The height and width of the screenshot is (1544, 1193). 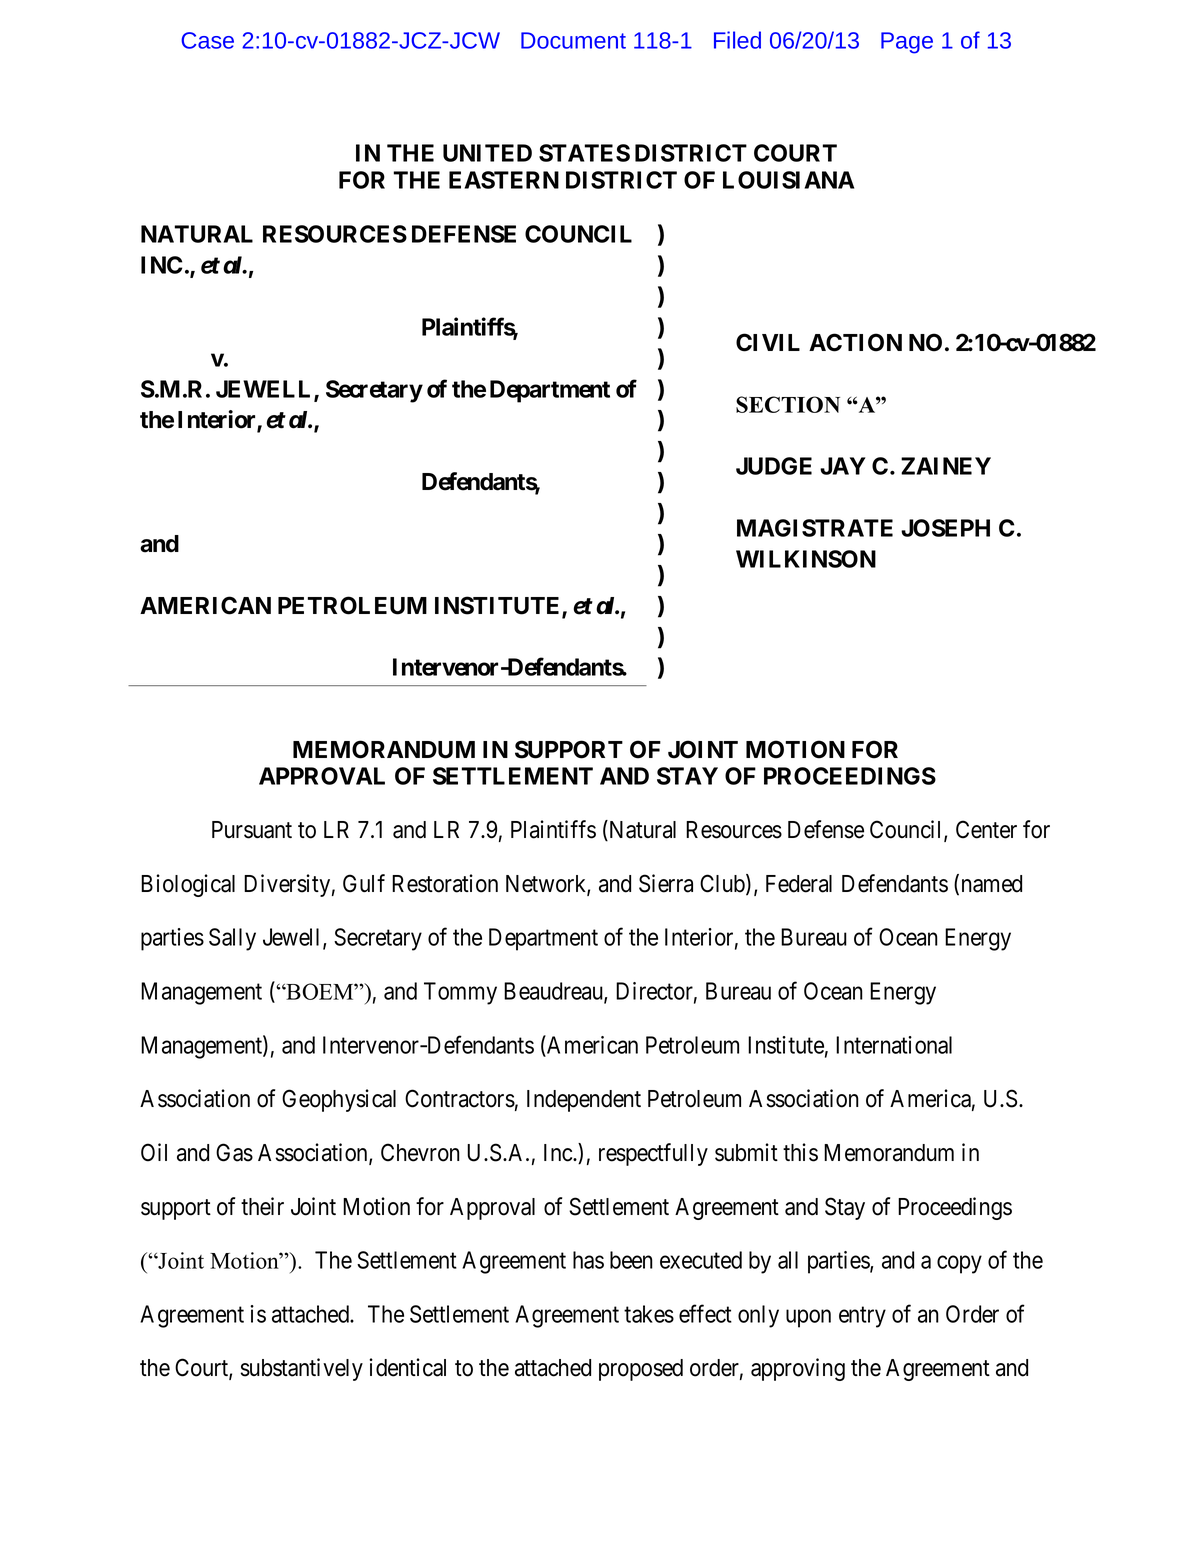 What do you see at coordinates (843, 466) in the screenshot?
I see `JAY` at bounding box center [843, 466].
